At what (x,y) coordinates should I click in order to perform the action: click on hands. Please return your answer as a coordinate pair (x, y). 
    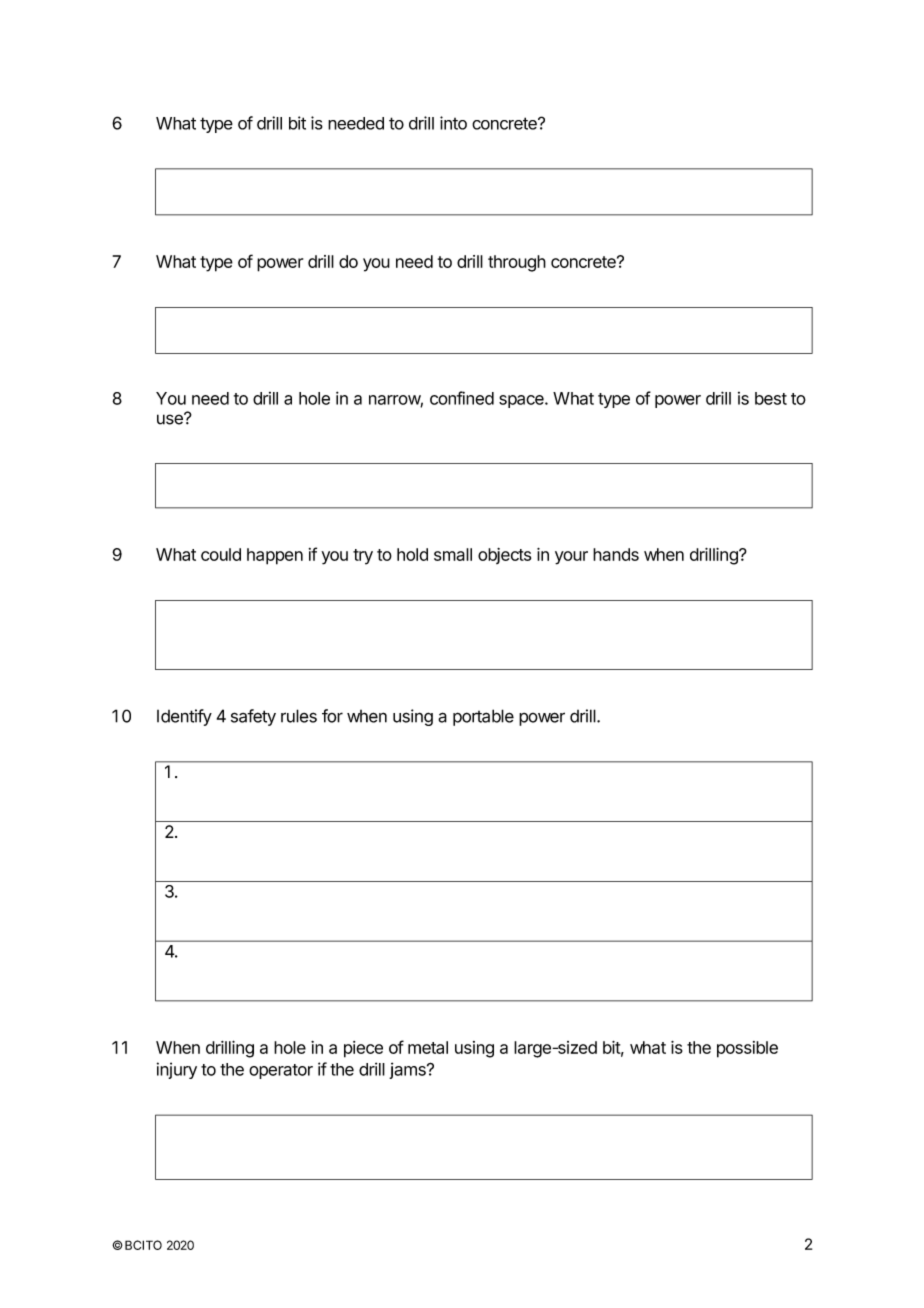
    Looking at the image, I should click on (616, 554).
